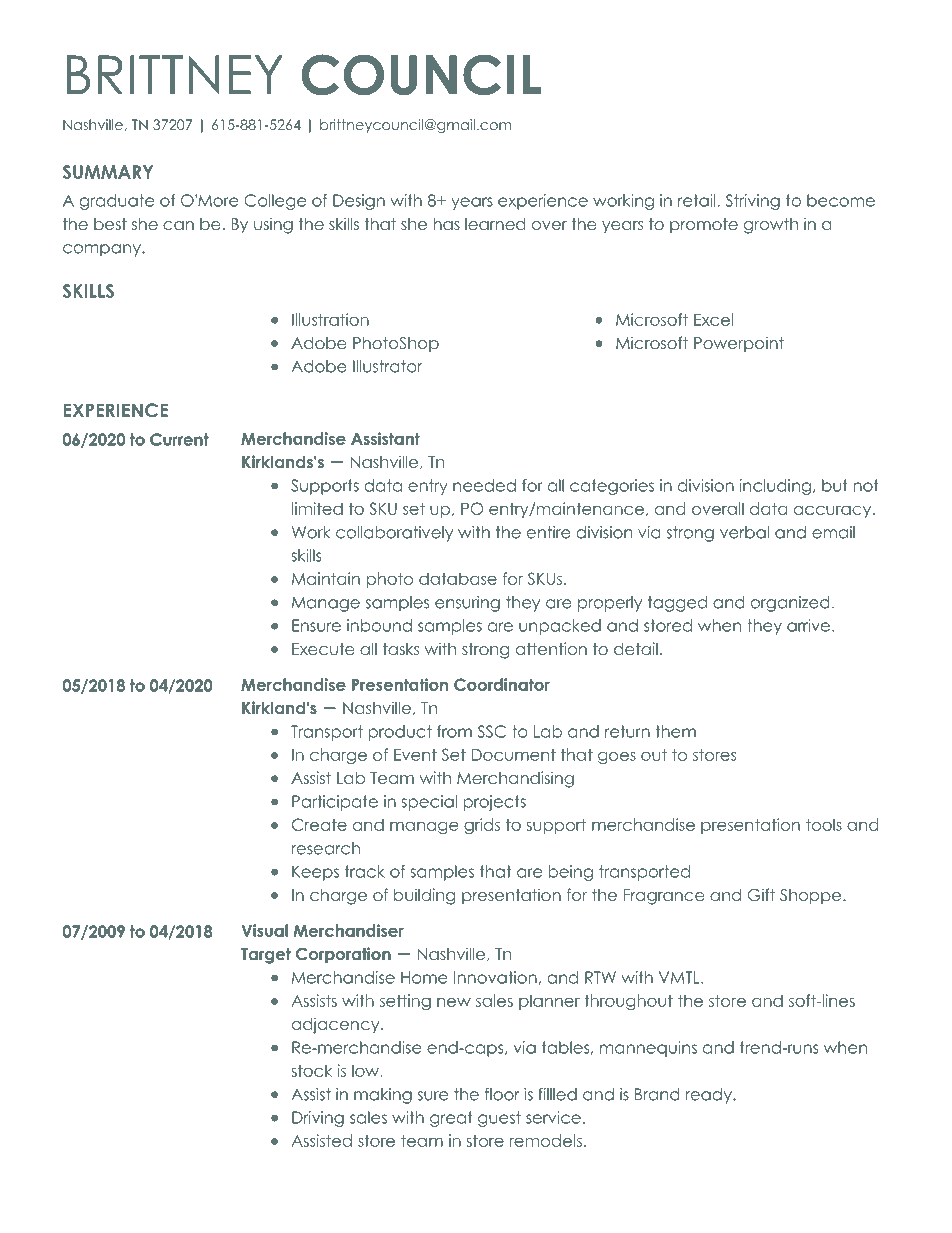 The height and width of the screenshot is (1233, 952). What do you see at coordinates (761, 895) in the screenshot?
I see `Gift` at bounding box center [761, 895].
